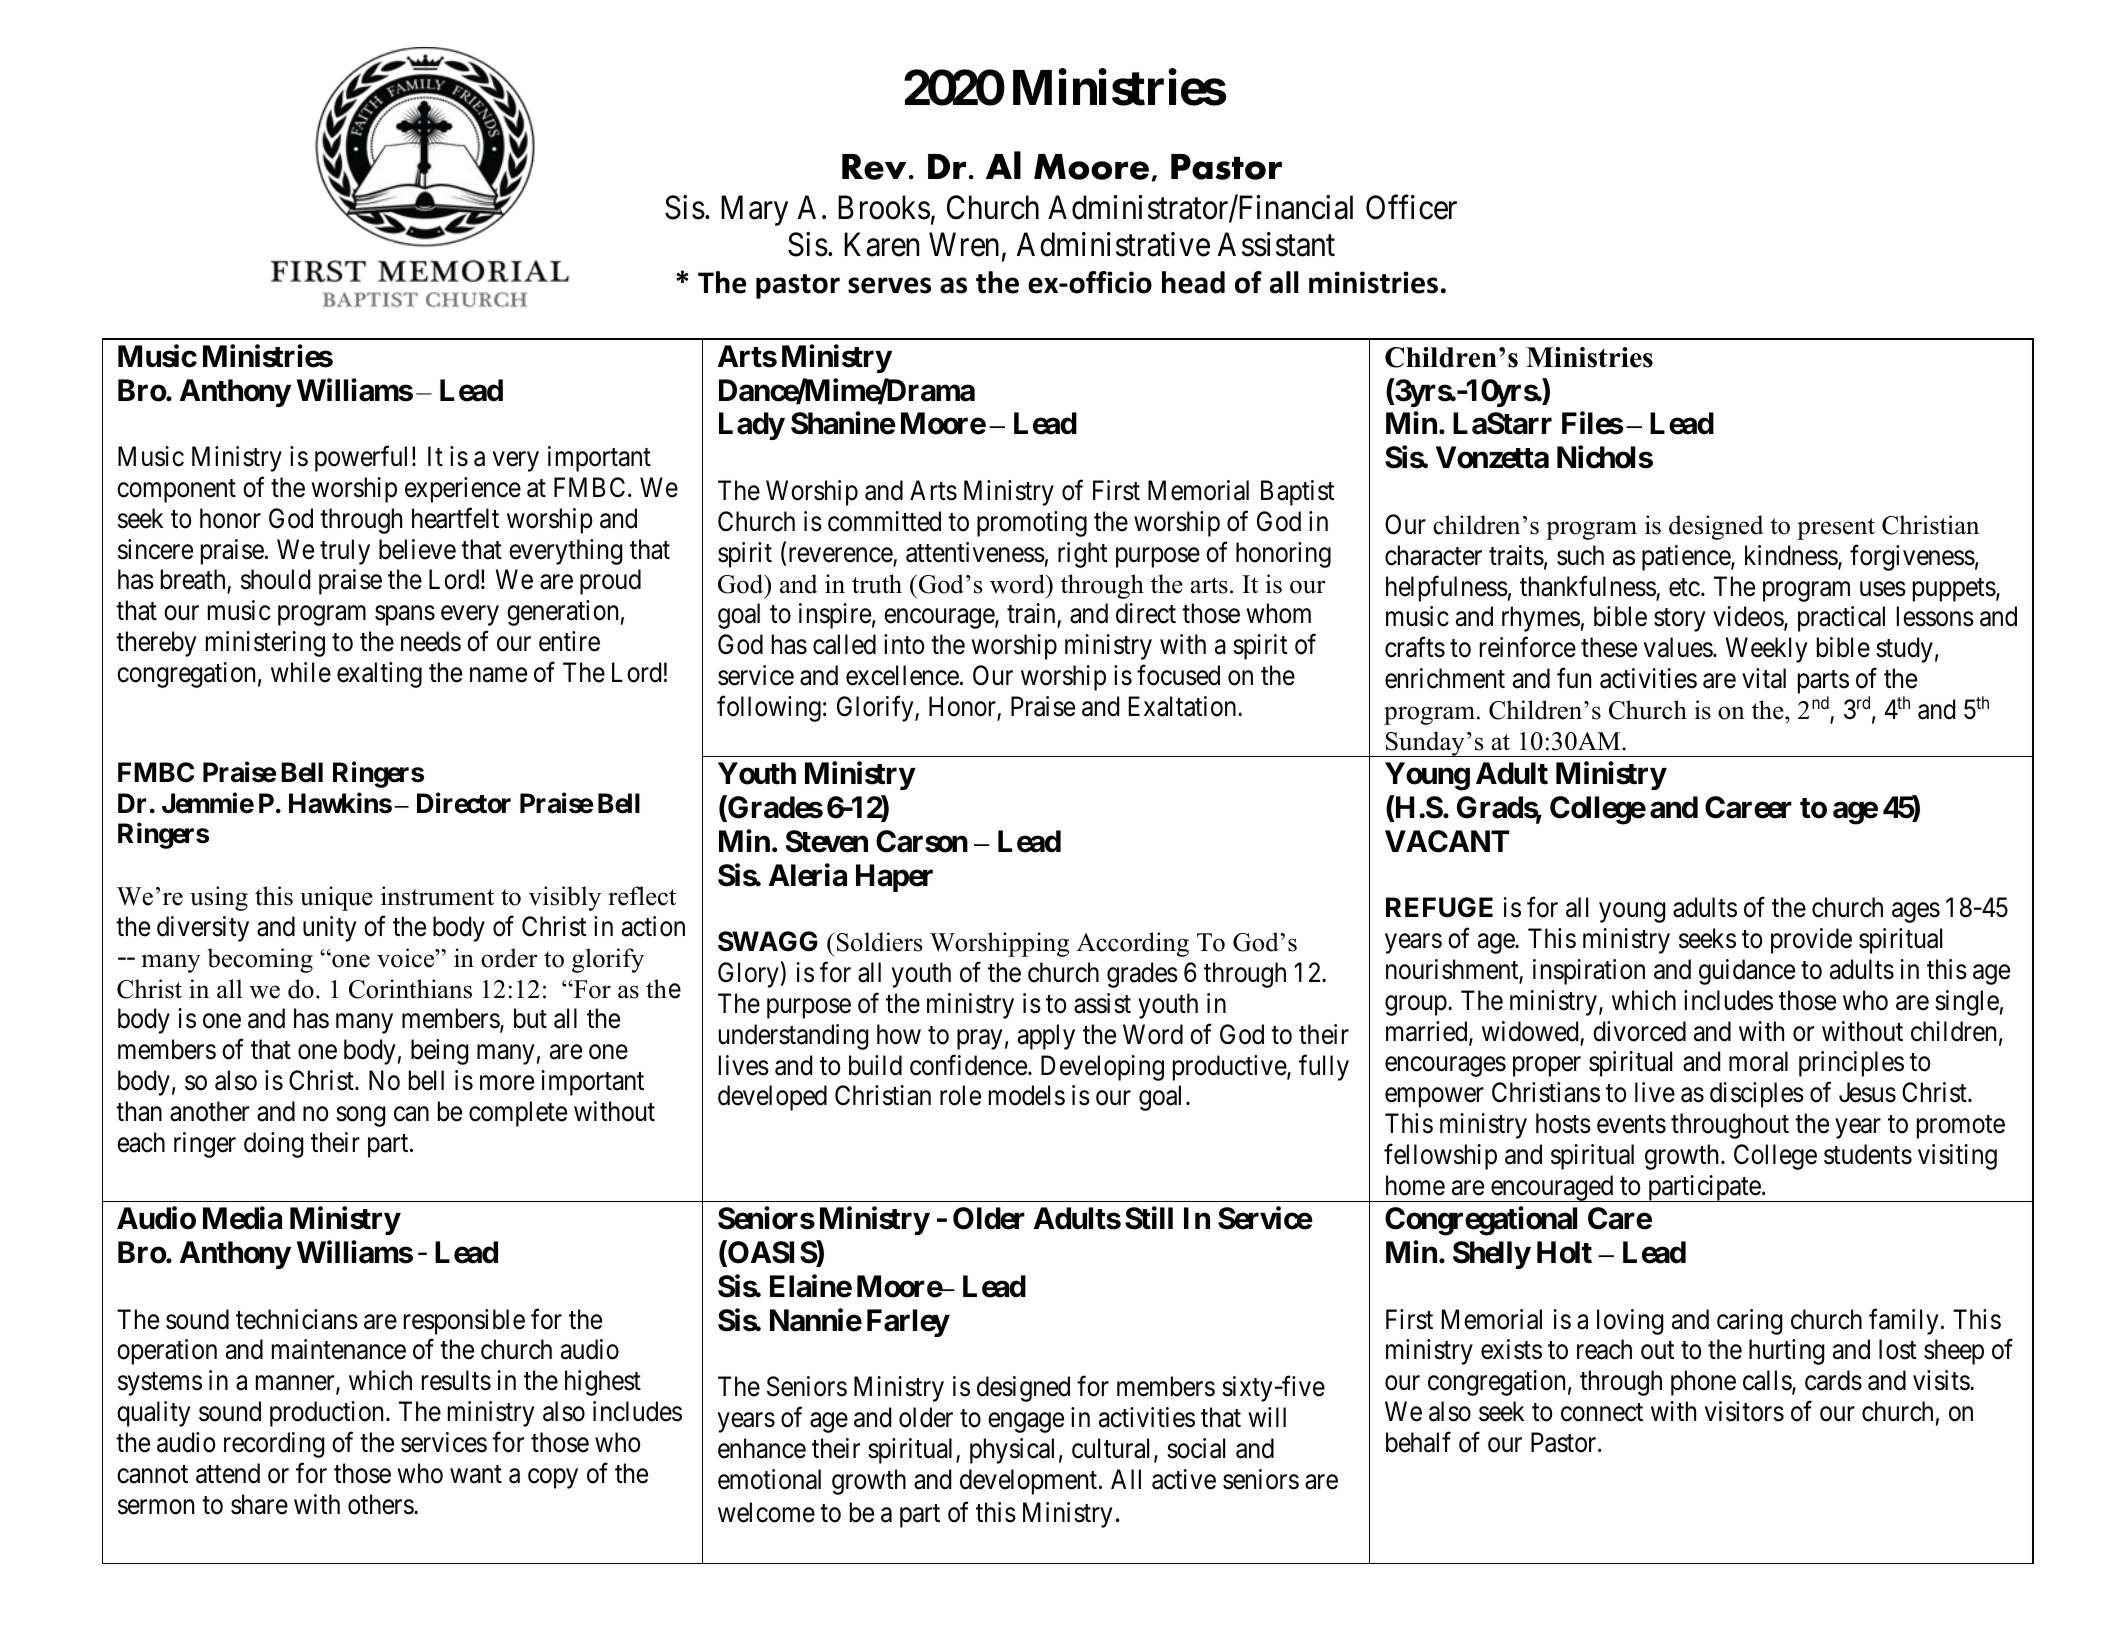  I want to click on Mary, so click(754, 211).
